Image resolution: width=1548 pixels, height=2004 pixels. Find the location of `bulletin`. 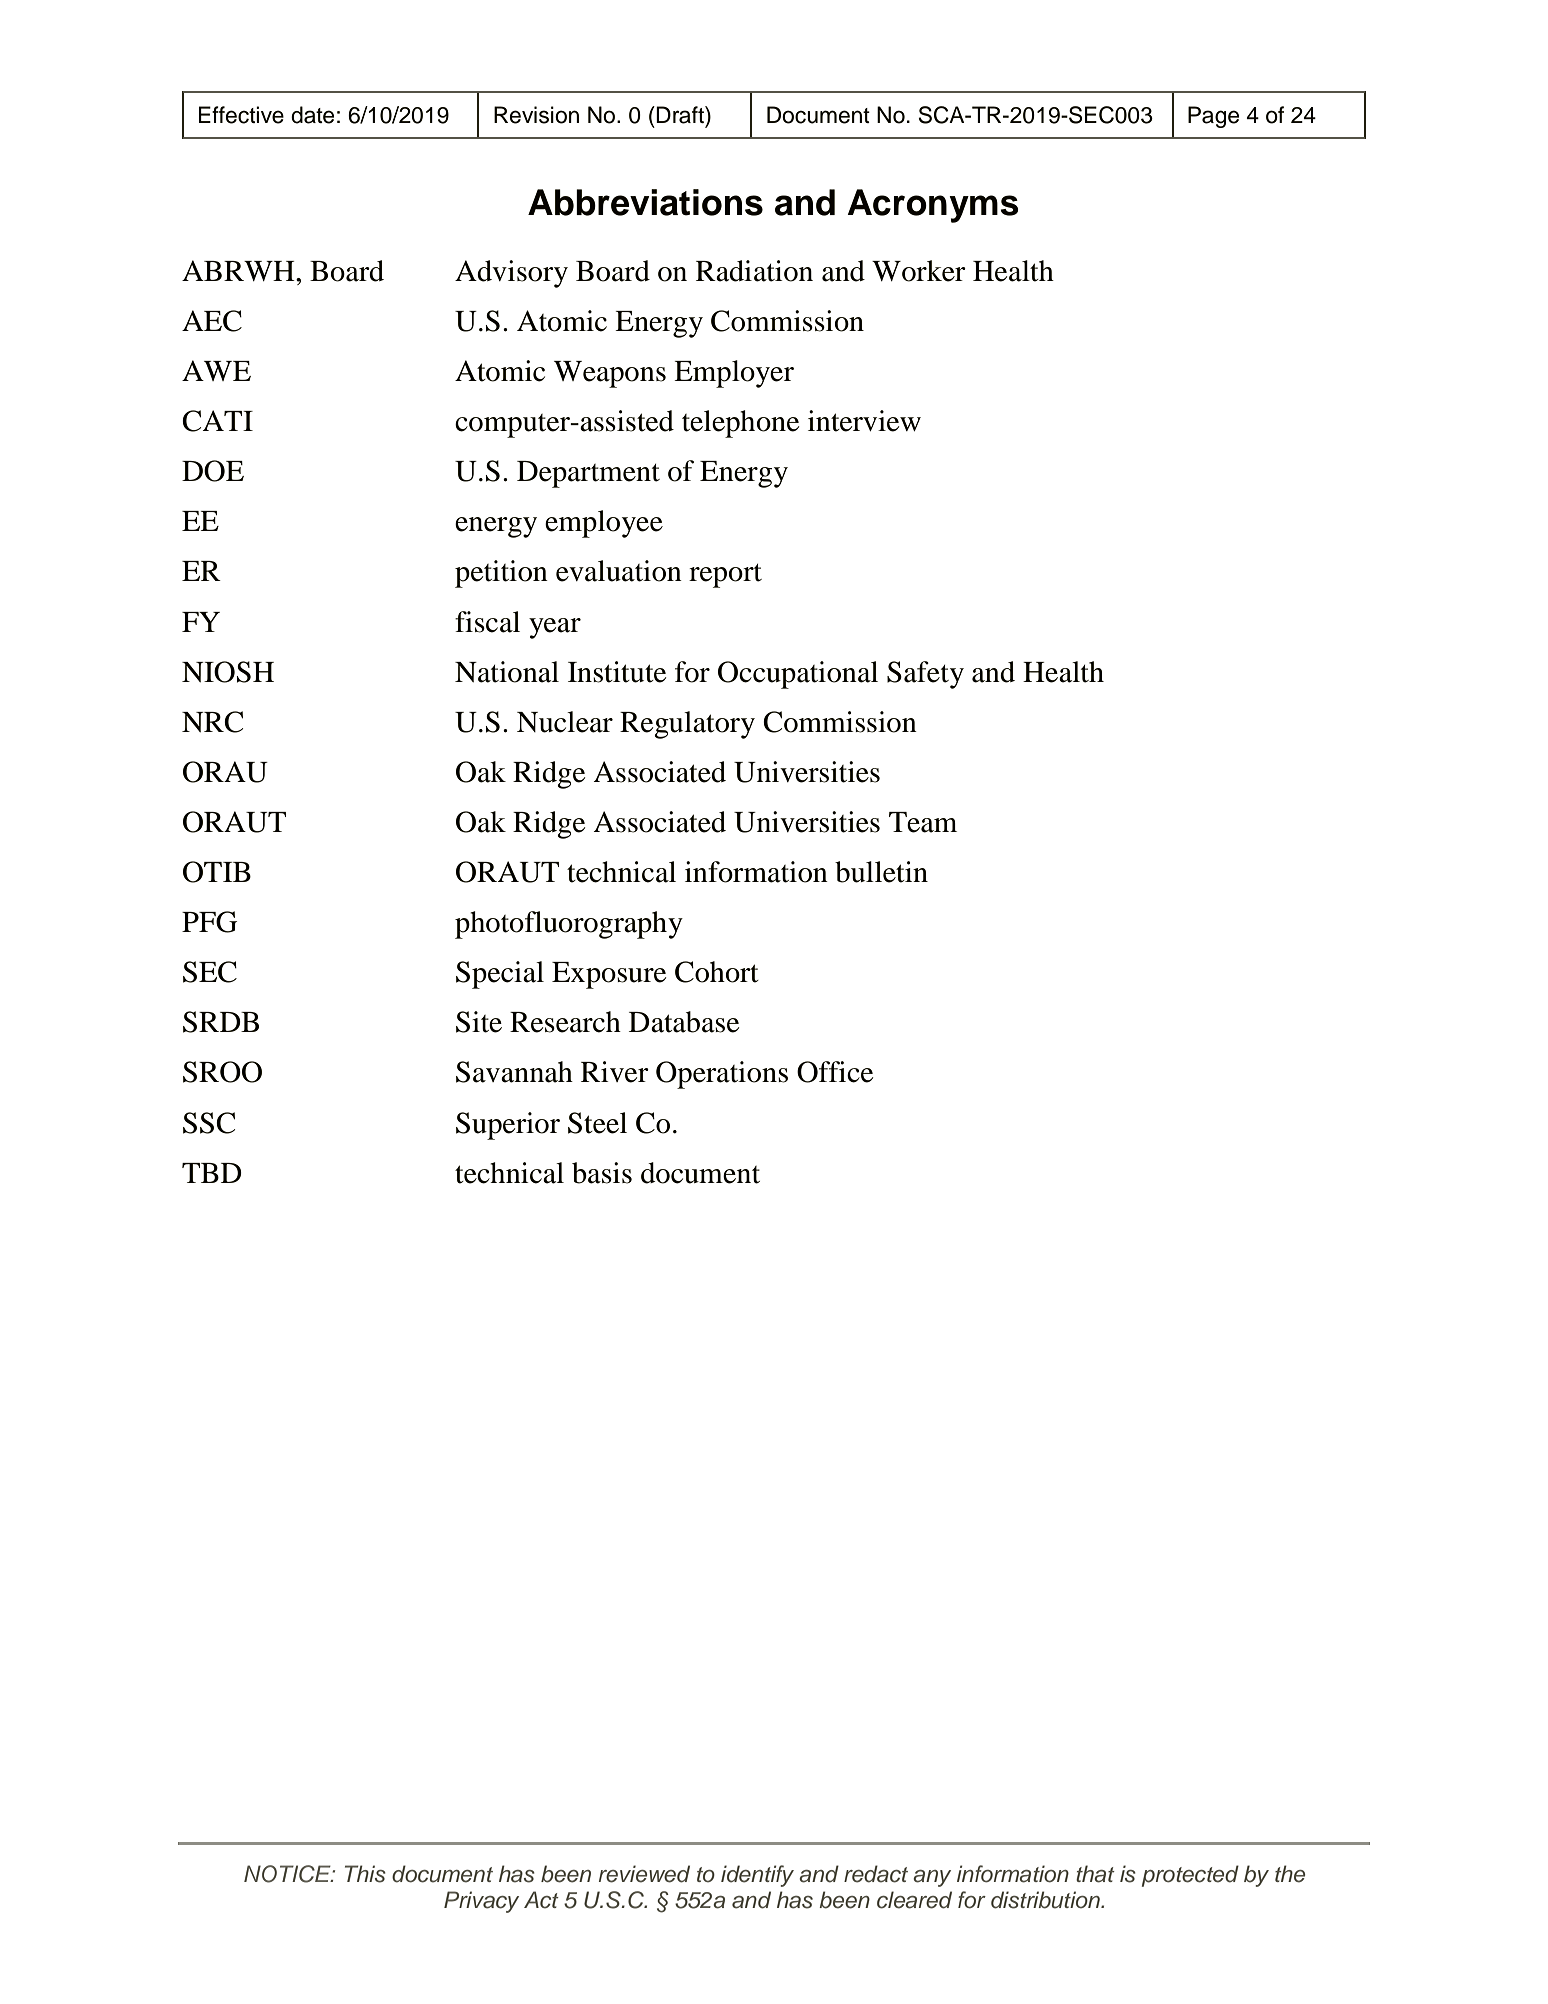

bulletin is located at coordinates (881, 872).
